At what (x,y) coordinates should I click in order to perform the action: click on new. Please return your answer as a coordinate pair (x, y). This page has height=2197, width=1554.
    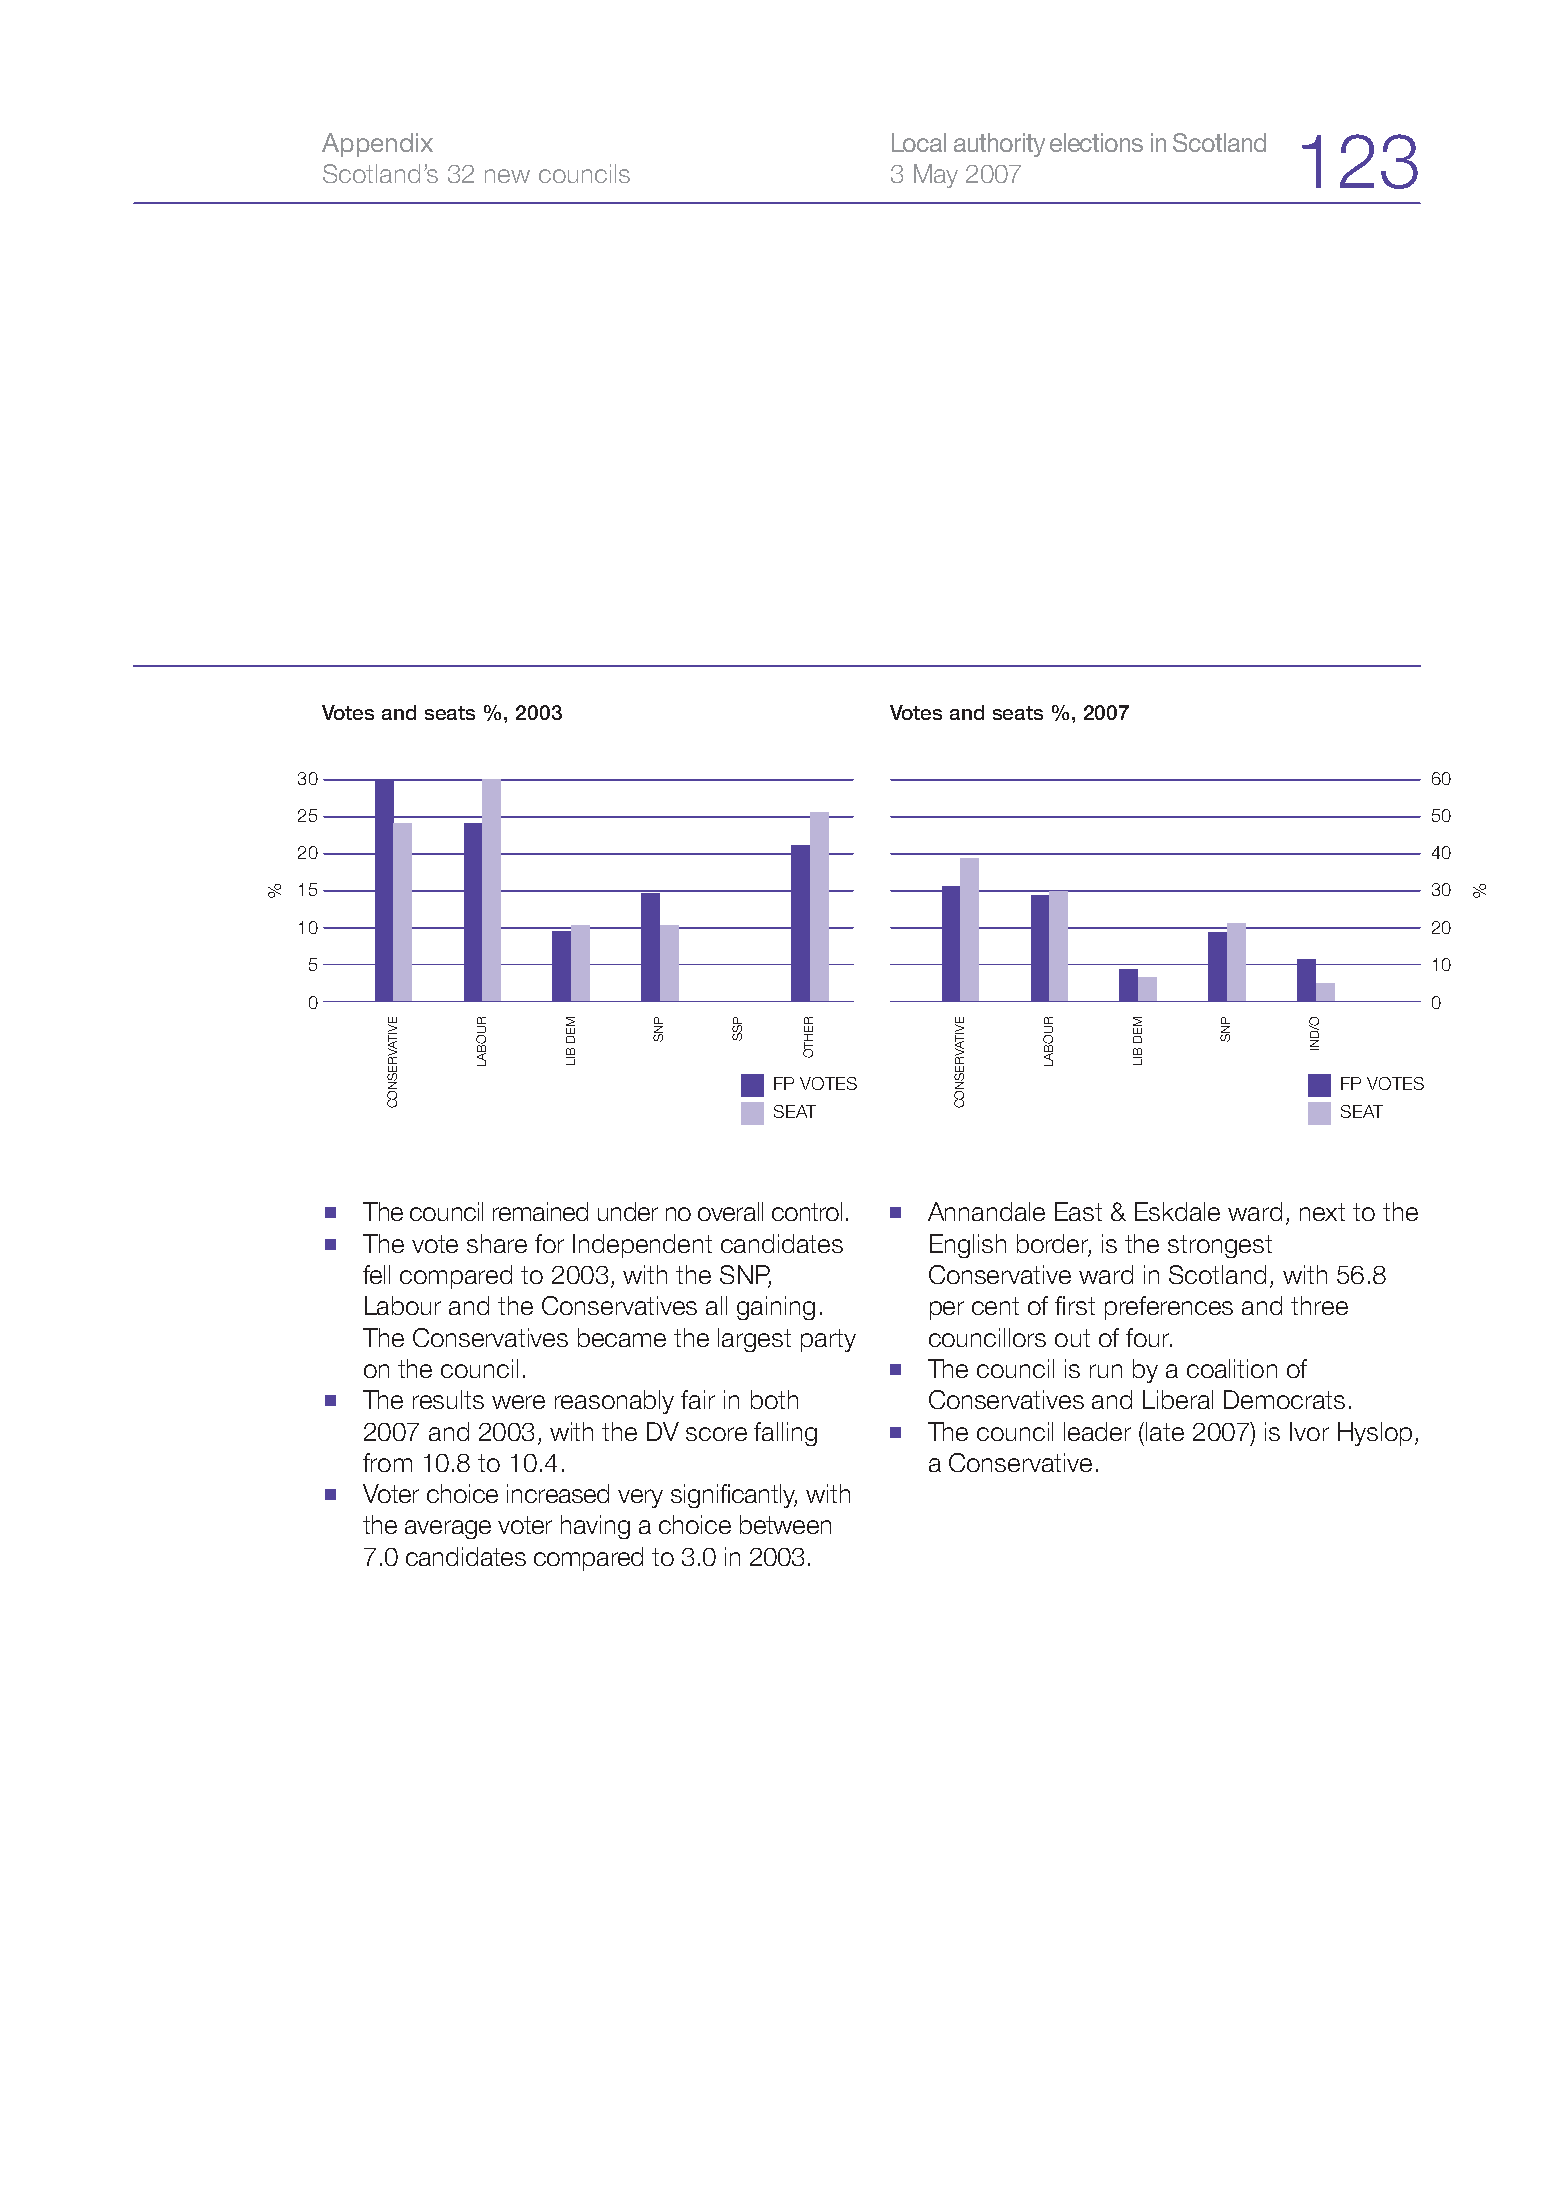
    Looking at the image, I should click on (507, 176).
